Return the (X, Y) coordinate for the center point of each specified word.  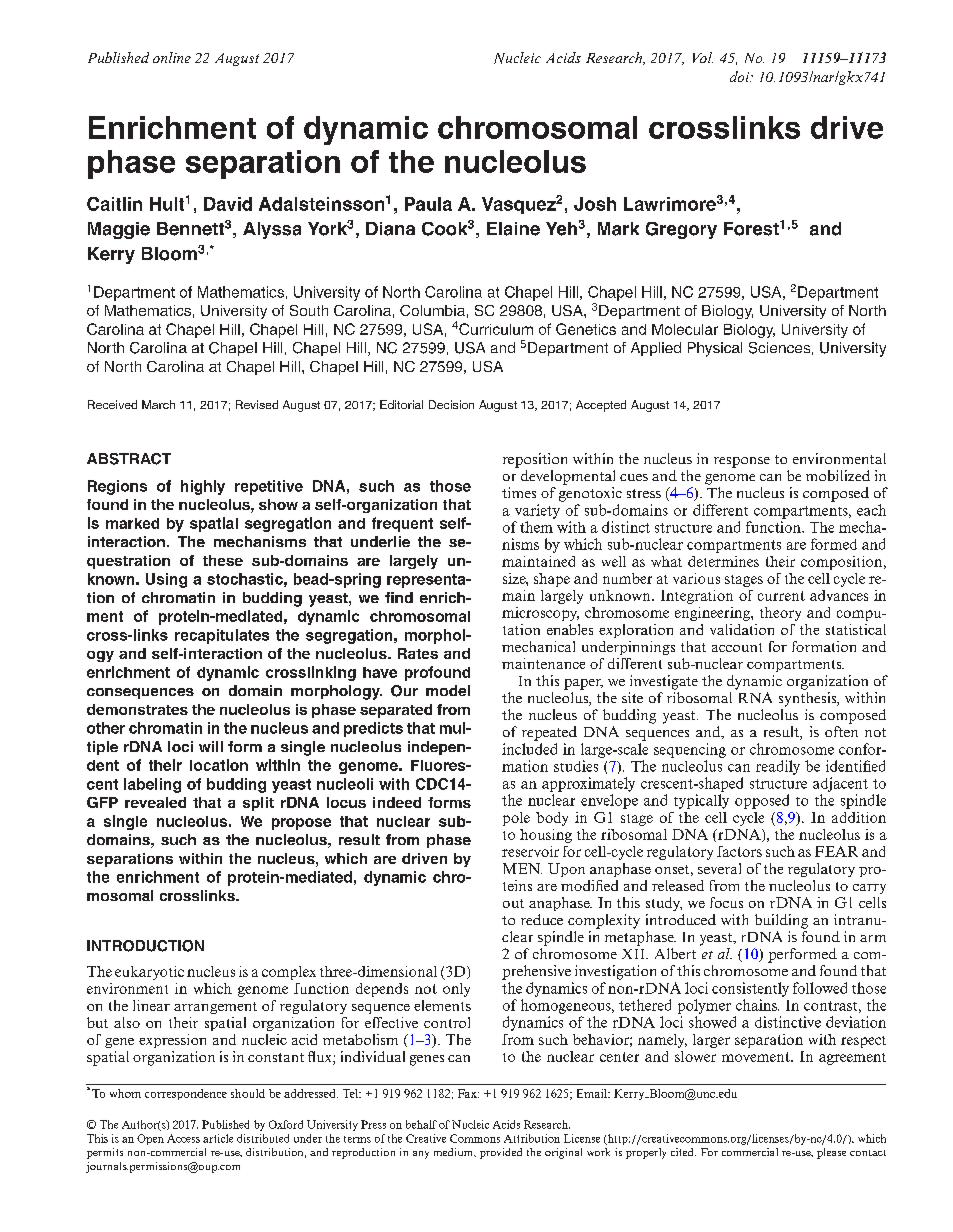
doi (741, 76)
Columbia (432, 310)
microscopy (540, 614)
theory (780, 614)
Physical (715, 349)
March (158, 404)
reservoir (530, 851)
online (172, 57)
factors (739, 851)
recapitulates (222, 636)
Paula (428, 204)
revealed (155, 802)
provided (501, 1153)
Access (183, 1138)
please (831, 1153)
